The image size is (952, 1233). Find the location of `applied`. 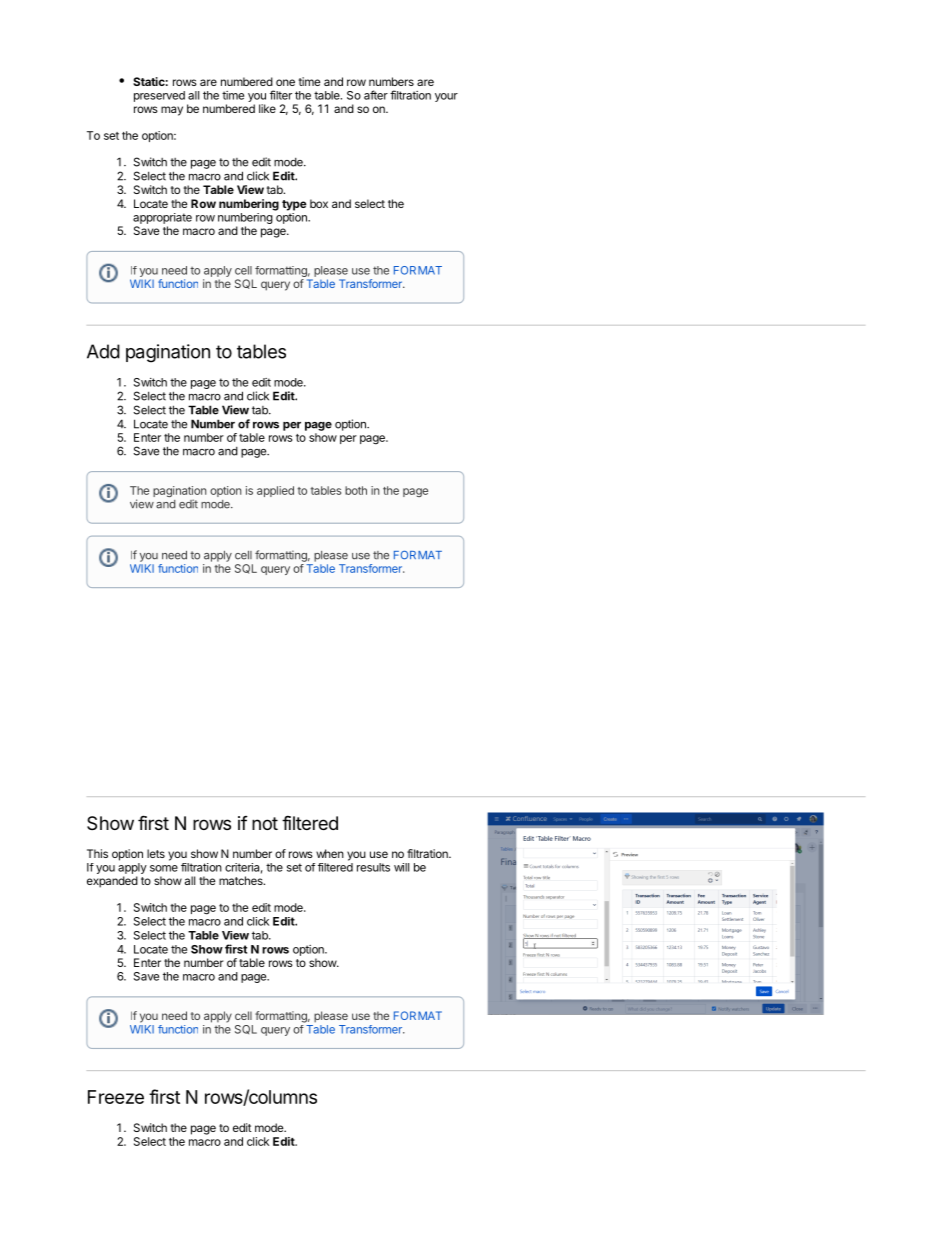

applied is located at coordinates (275, 491).
